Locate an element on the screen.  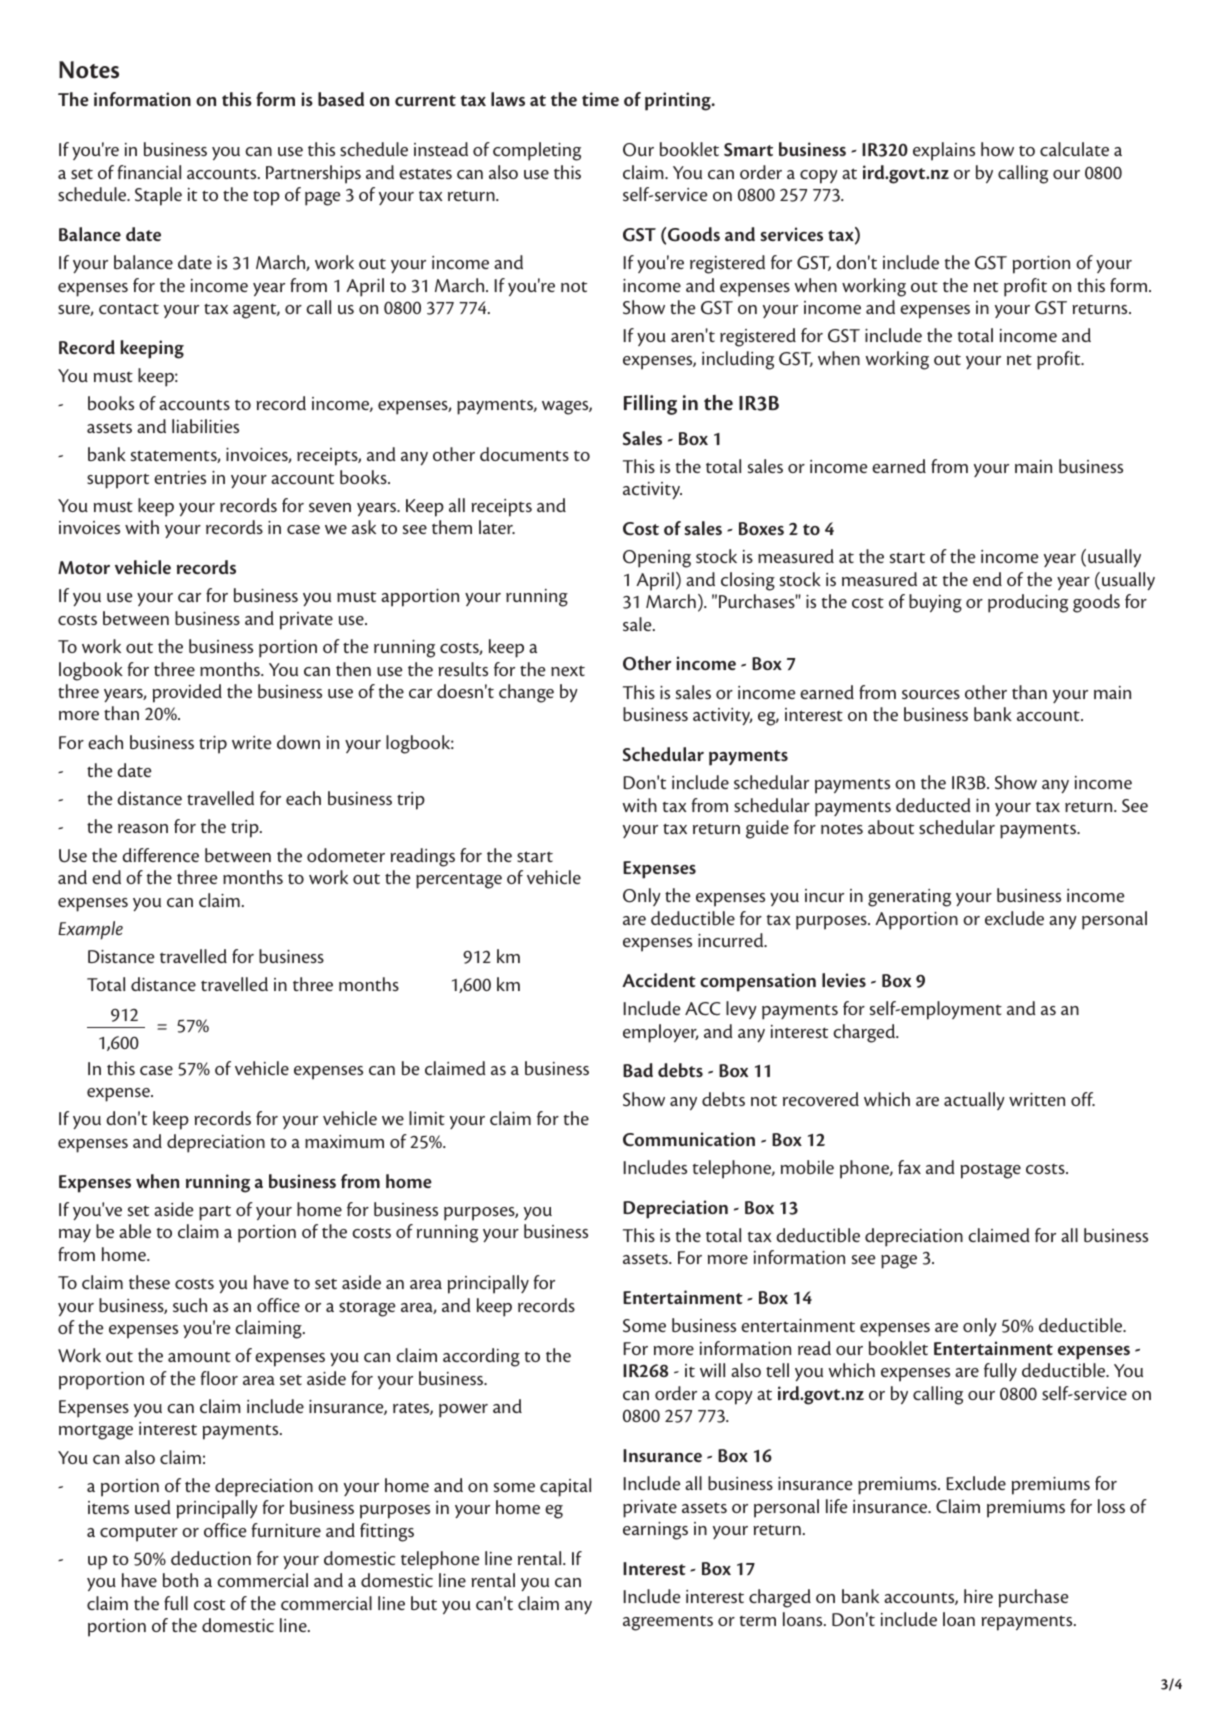
earnings is located at coordinates (655, 1531).
